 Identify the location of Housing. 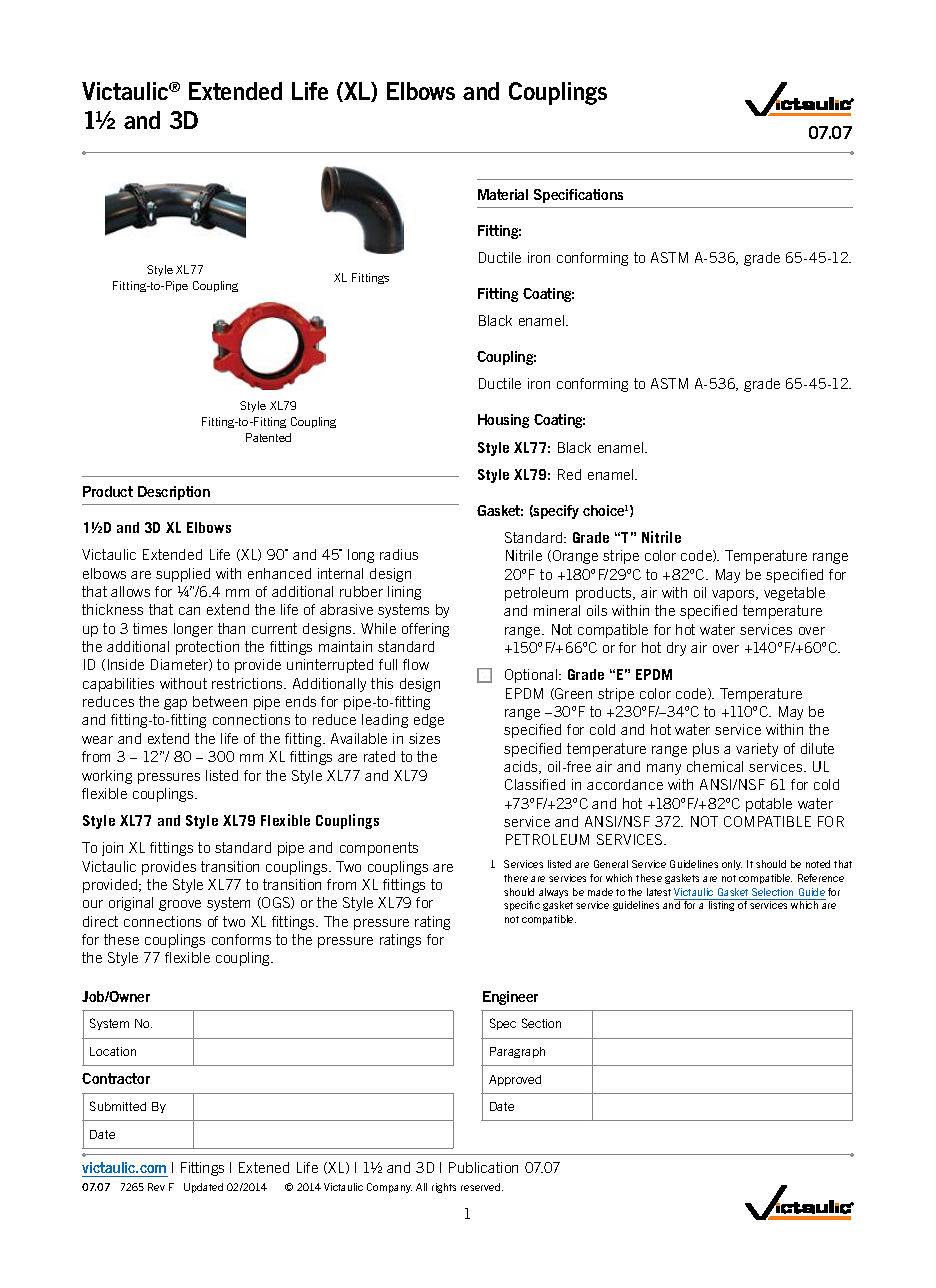
(503, 421).
